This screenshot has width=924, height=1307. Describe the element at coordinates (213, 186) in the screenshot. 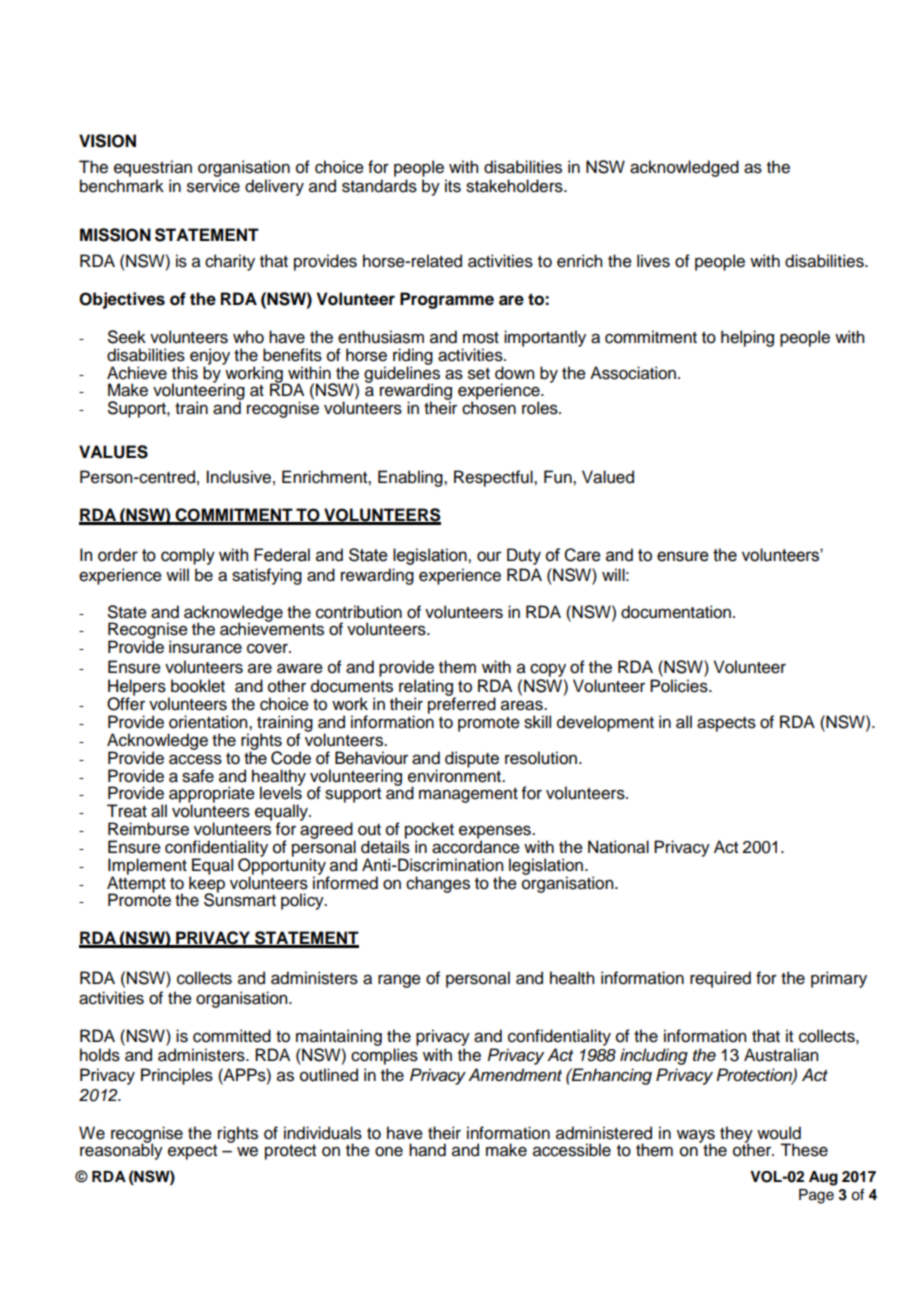

I see `service` at that location.
